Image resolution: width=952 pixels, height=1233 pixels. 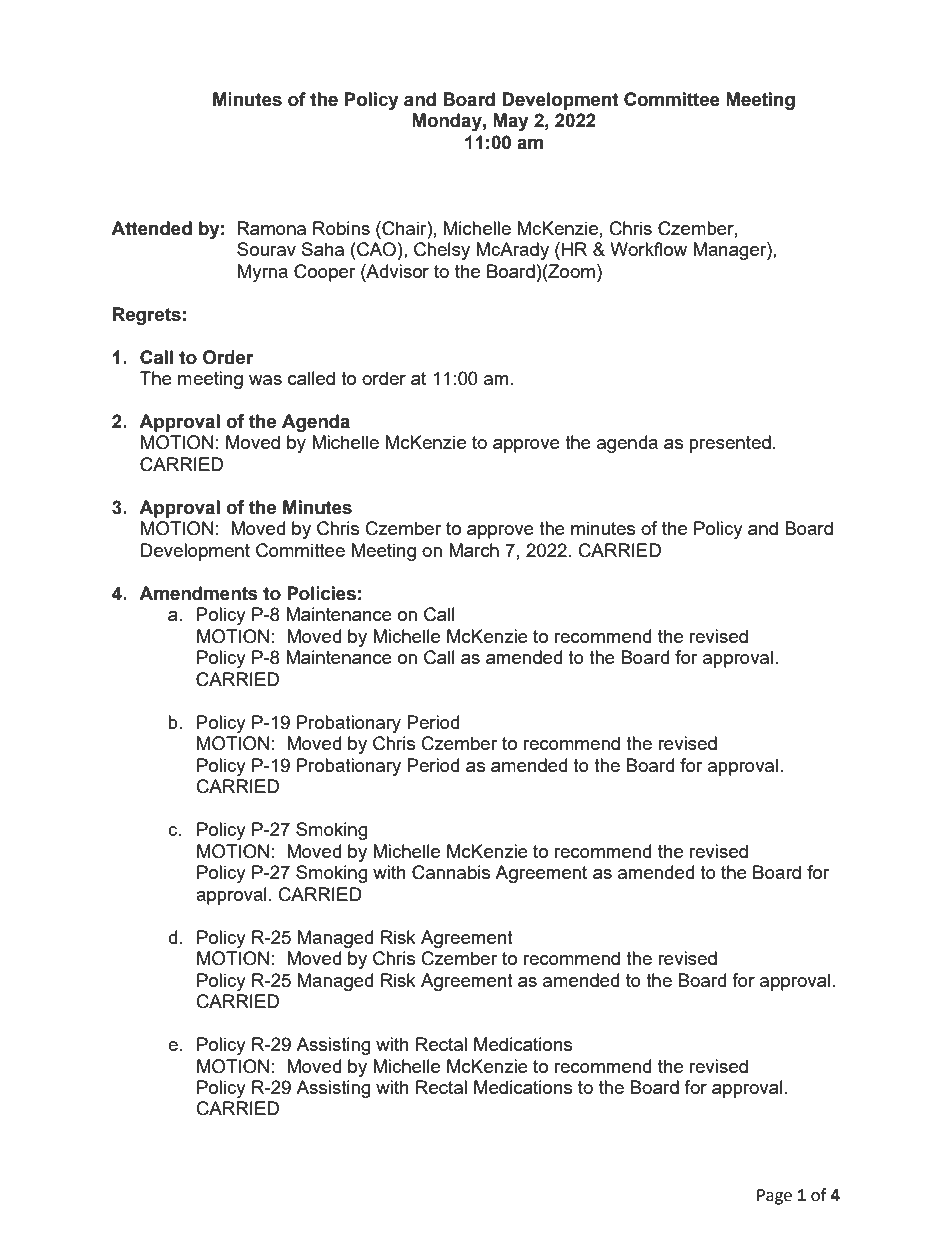 I want to click on Regrets, so click(x=147, y=316).
